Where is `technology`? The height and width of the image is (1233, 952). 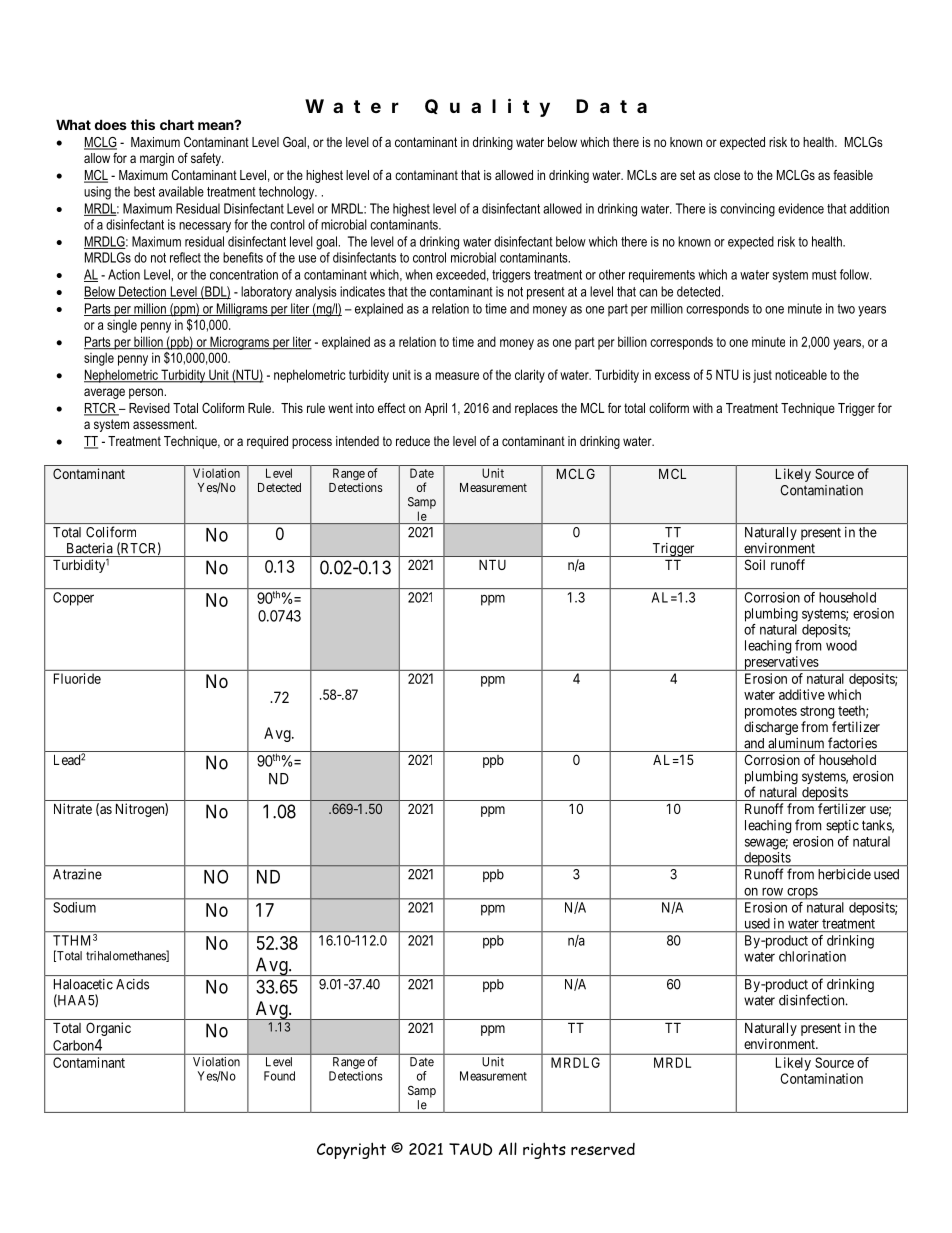
technology is located at coordinates (288, 193).
